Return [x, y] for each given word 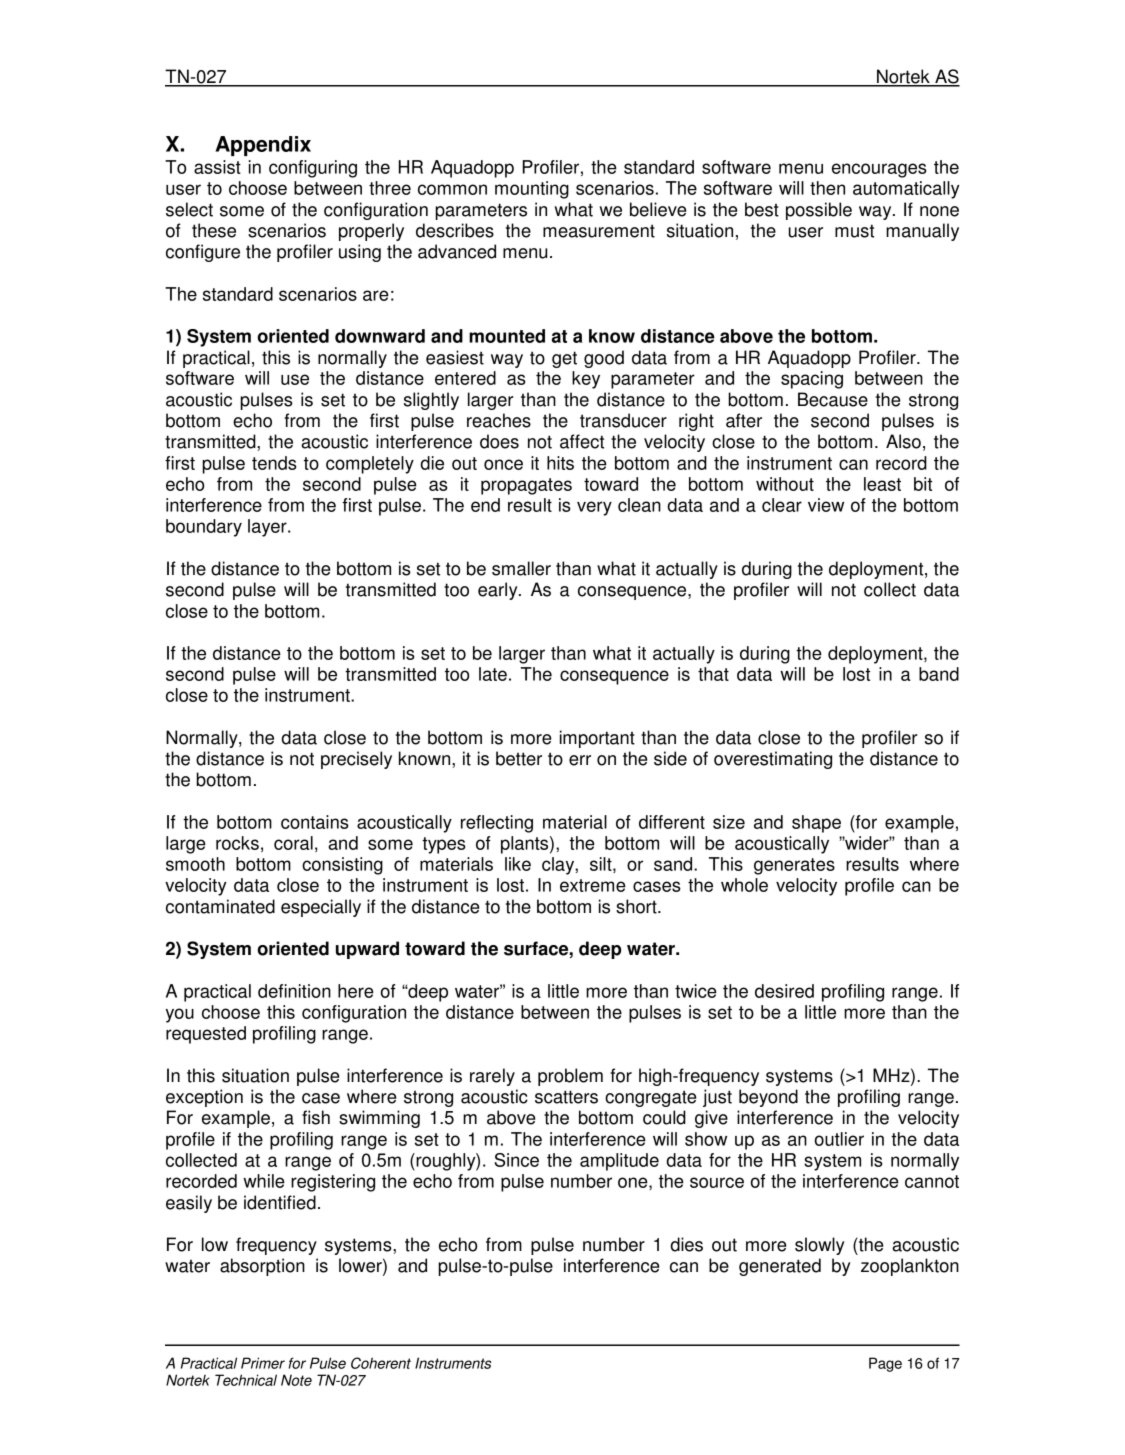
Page [885, 1364]
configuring [313, 169]
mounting [532, 190]
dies [686, 1244]
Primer [263, 1363]
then [827, 188]
